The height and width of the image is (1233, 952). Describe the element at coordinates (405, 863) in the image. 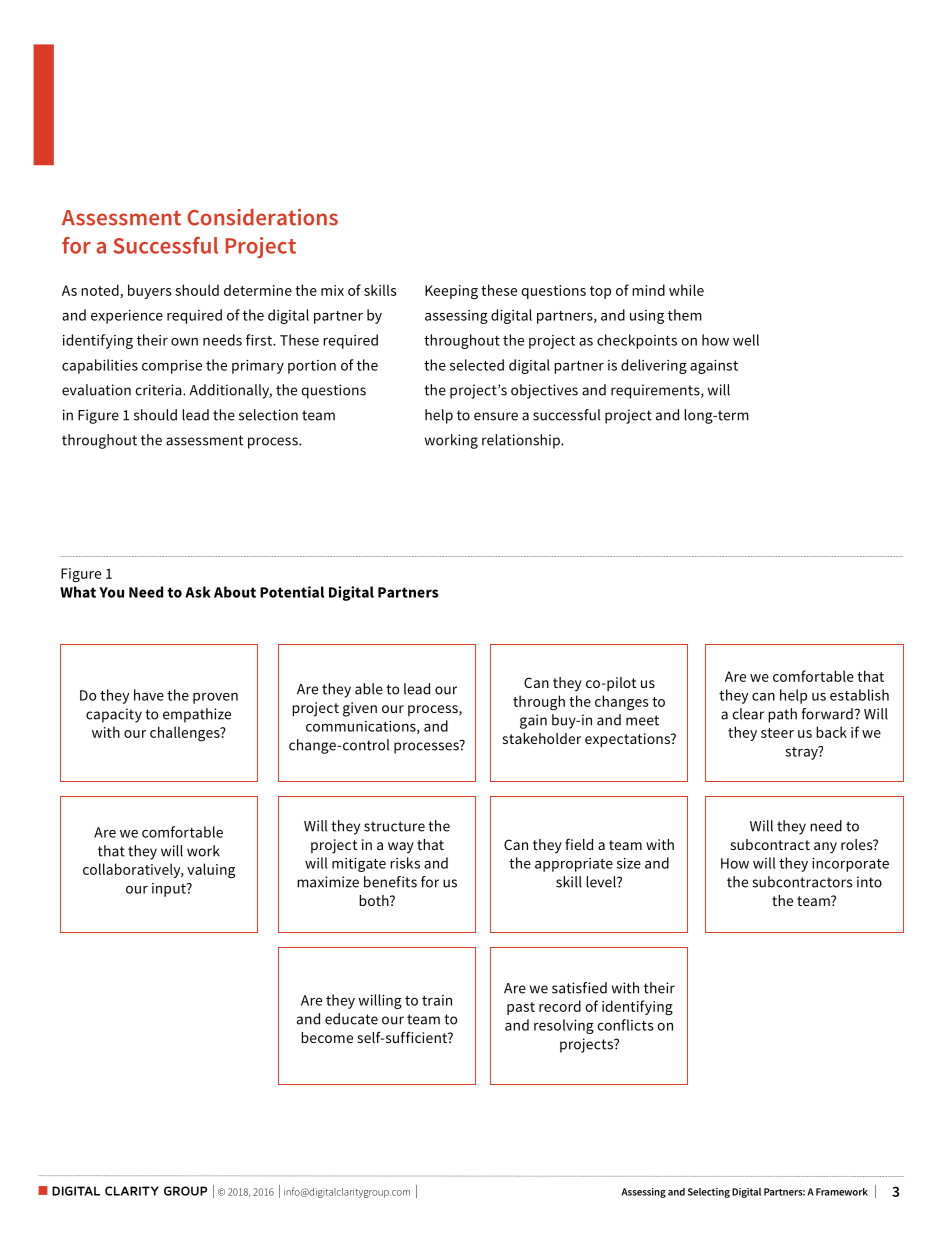

I see `risks` at that location.
